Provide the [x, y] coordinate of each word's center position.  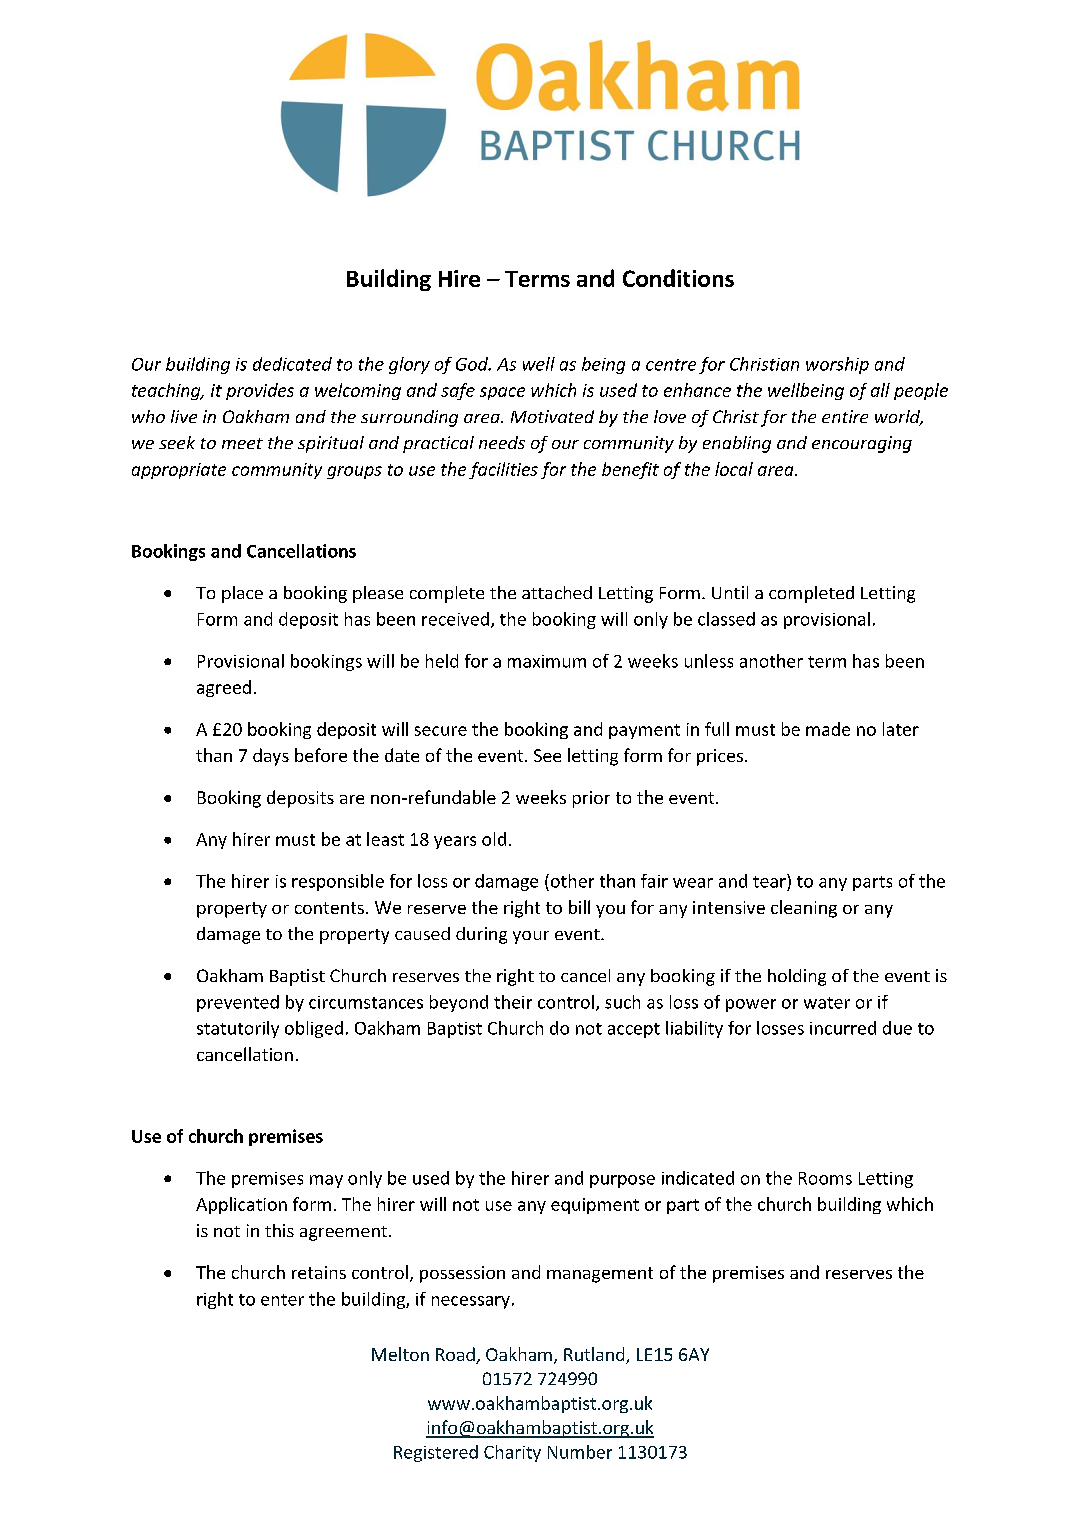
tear [770, 881]
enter [282, 1300]
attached [557, 592]
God [473, 364]
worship [837, 365]
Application [241, 1205]
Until [730, 592]
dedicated [292, 364]
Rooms [825, 1178]
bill [579, 907]
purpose [622, 1181]
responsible [338, 882]
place [242, 594]
